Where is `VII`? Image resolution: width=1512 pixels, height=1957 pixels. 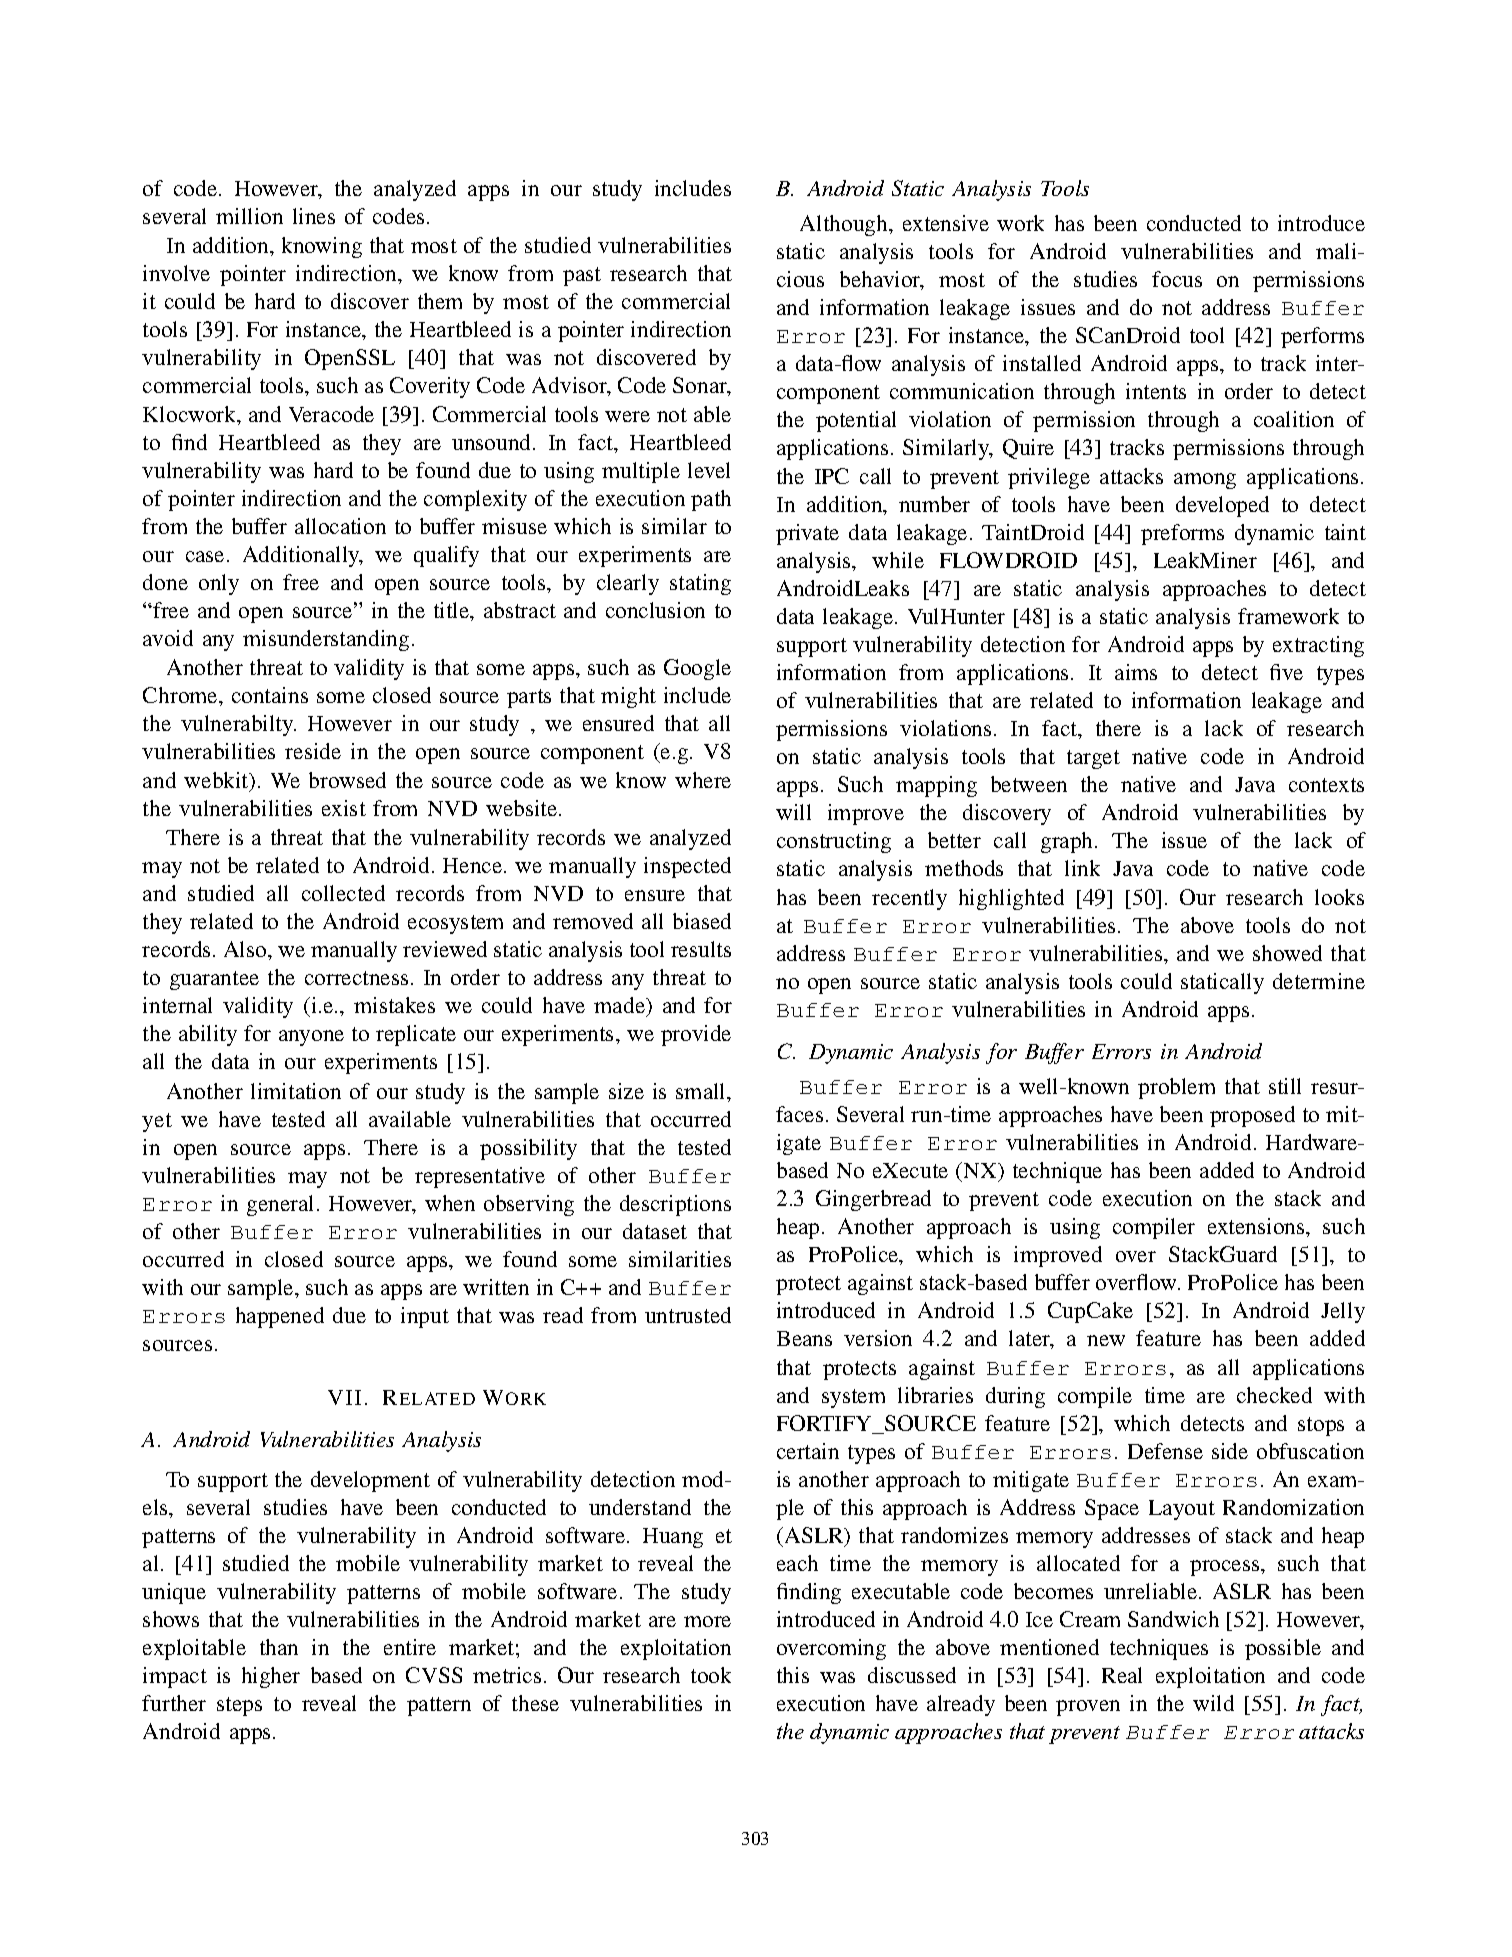 VII is located at coordinates (344, 1397).
